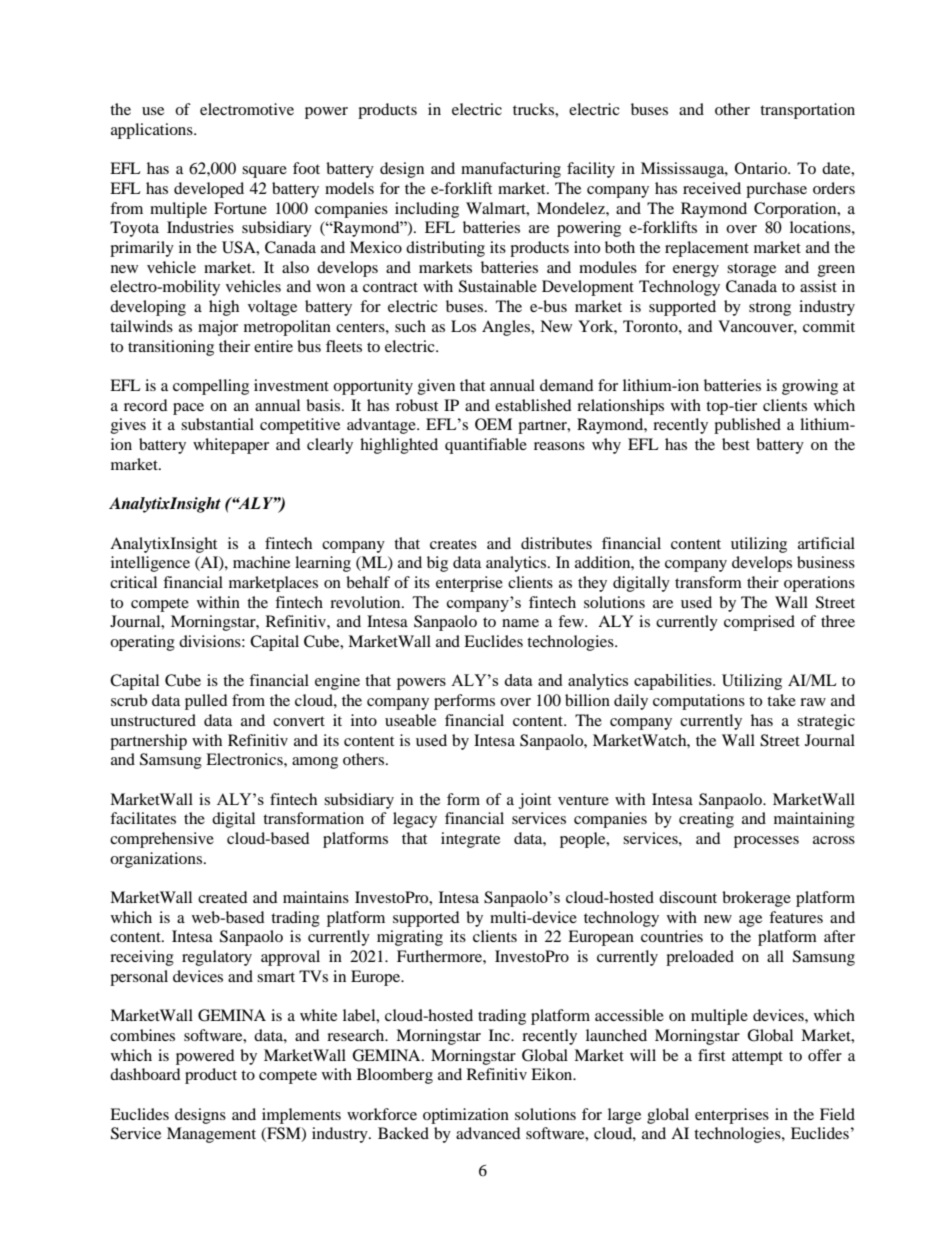 Image resolution: width=952 pixels, height=1233 pixels. Describe the element at coordinates (223, 897) in the image. I see `created` at that location.
